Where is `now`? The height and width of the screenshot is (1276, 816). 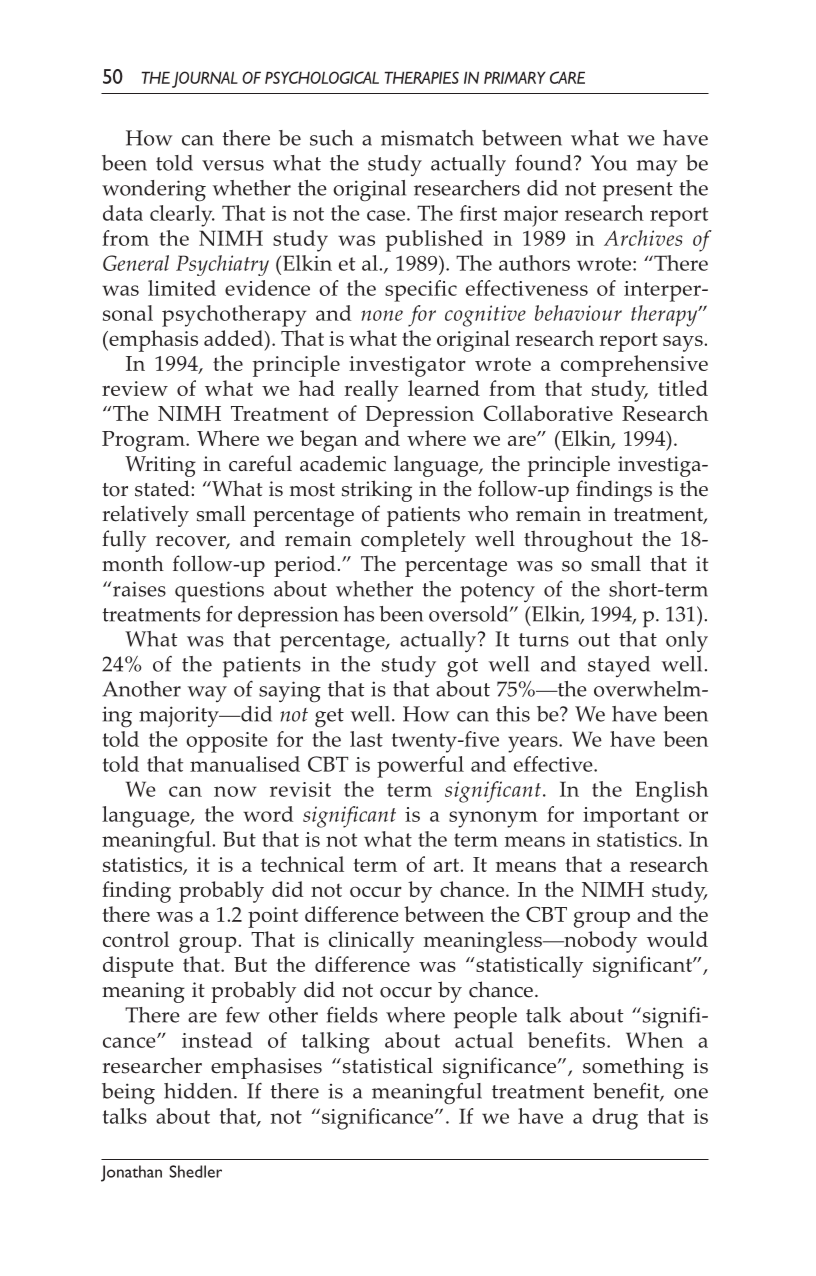
now is located at coordinates (235, 791).
